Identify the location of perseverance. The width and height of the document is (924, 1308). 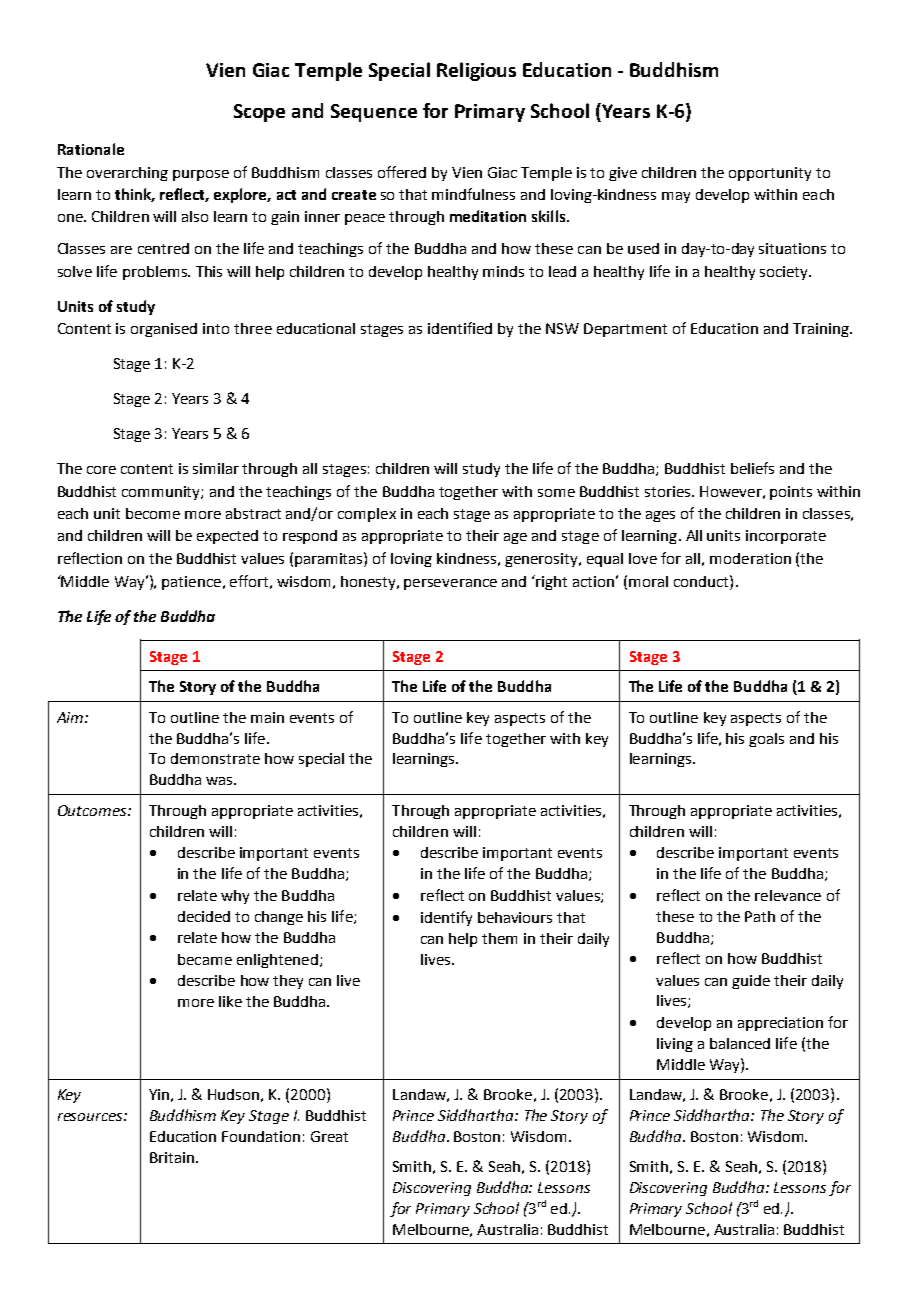
(450, 584).
